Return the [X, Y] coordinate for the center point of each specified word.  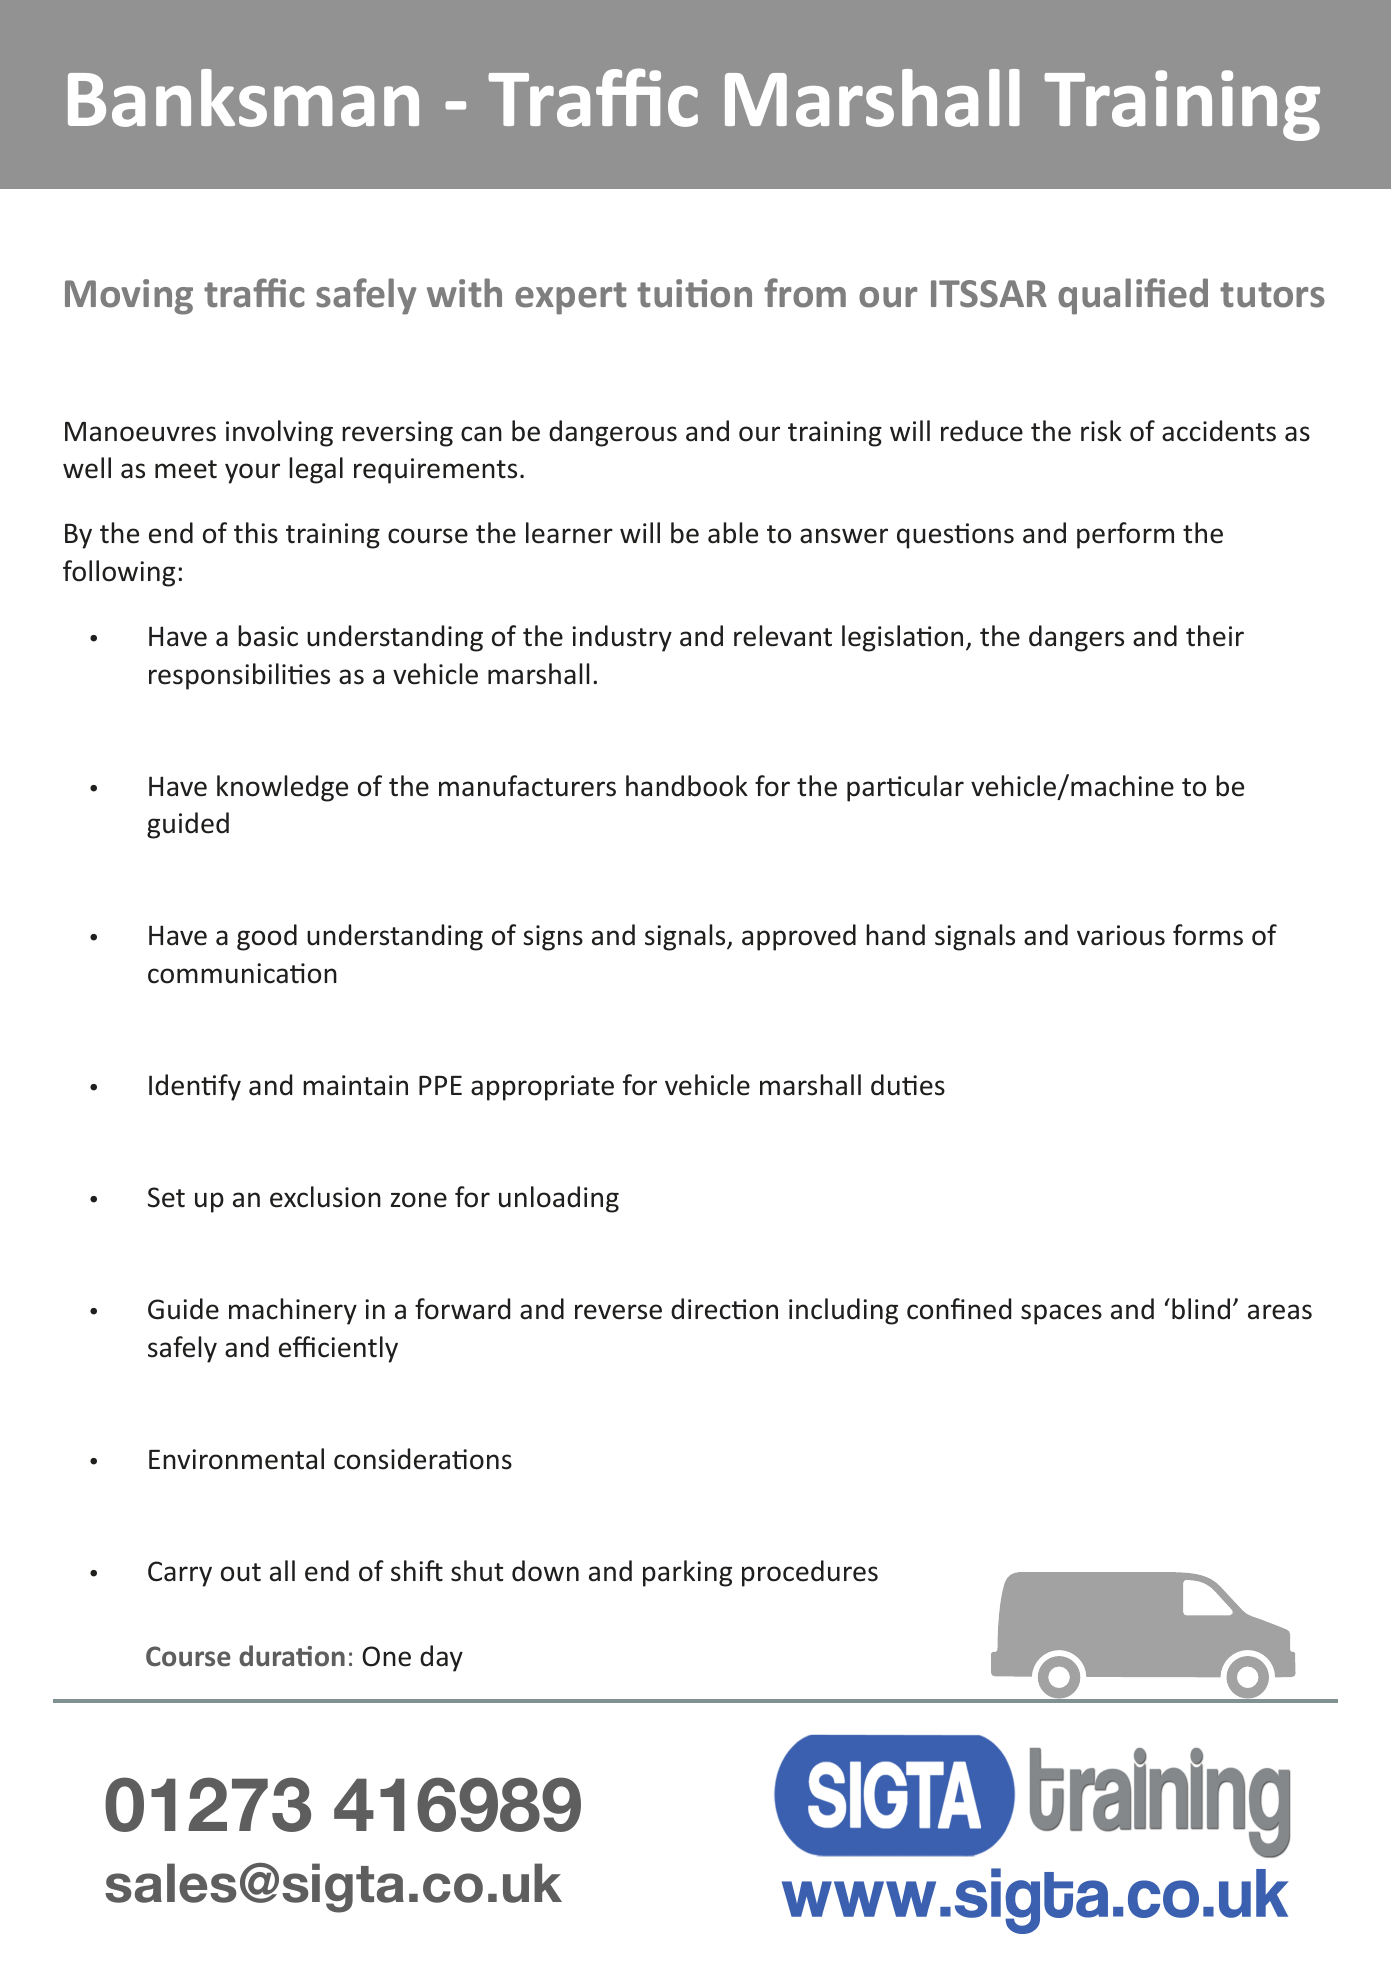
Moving [129, 297]
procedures [810, 1573]
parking [687, 1573]
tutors [1272, 295]
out [241, 1572]
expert [571, 298]
